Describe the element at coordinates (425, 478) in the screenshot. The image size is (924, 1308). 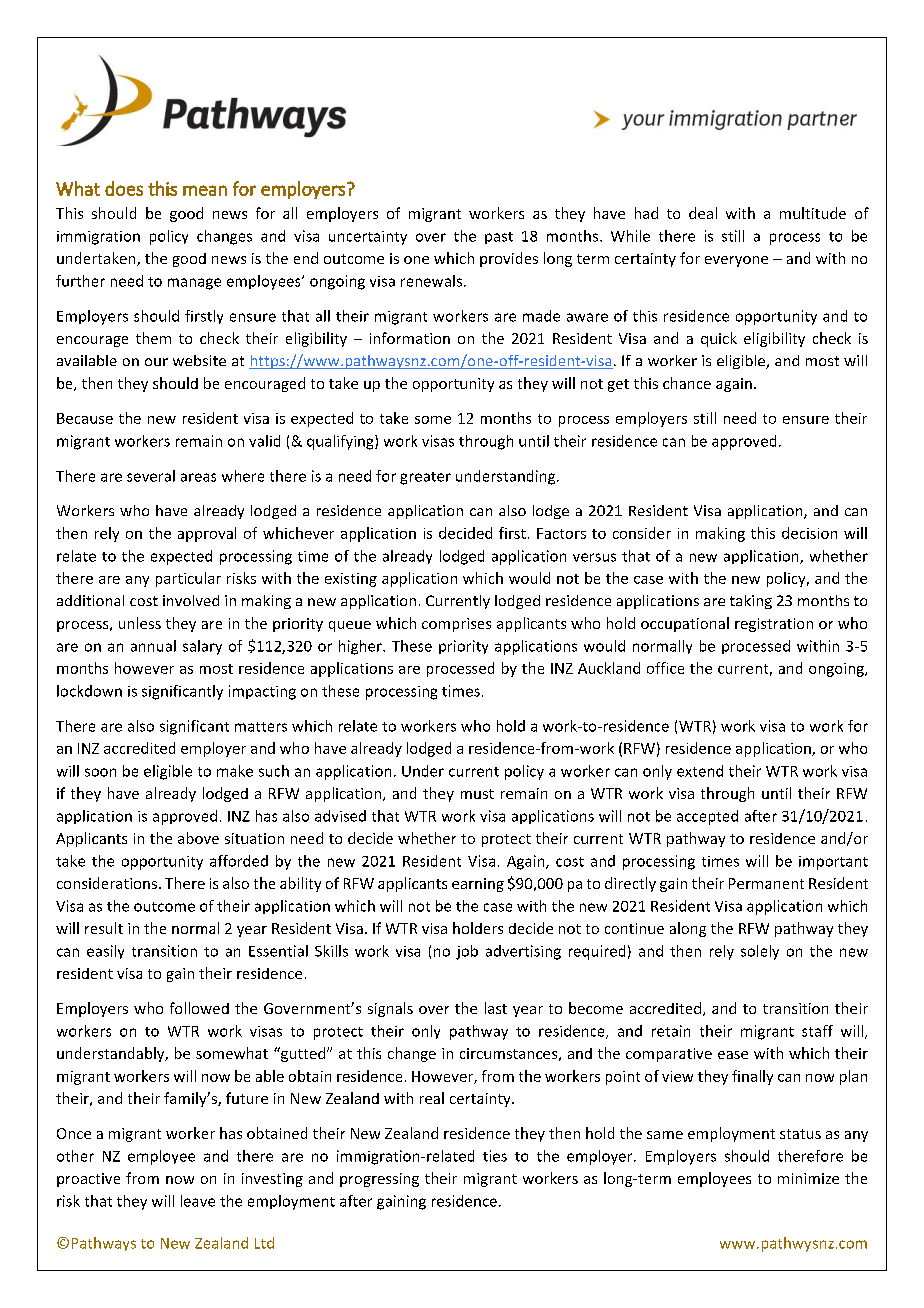
I see `greater` at that location.
